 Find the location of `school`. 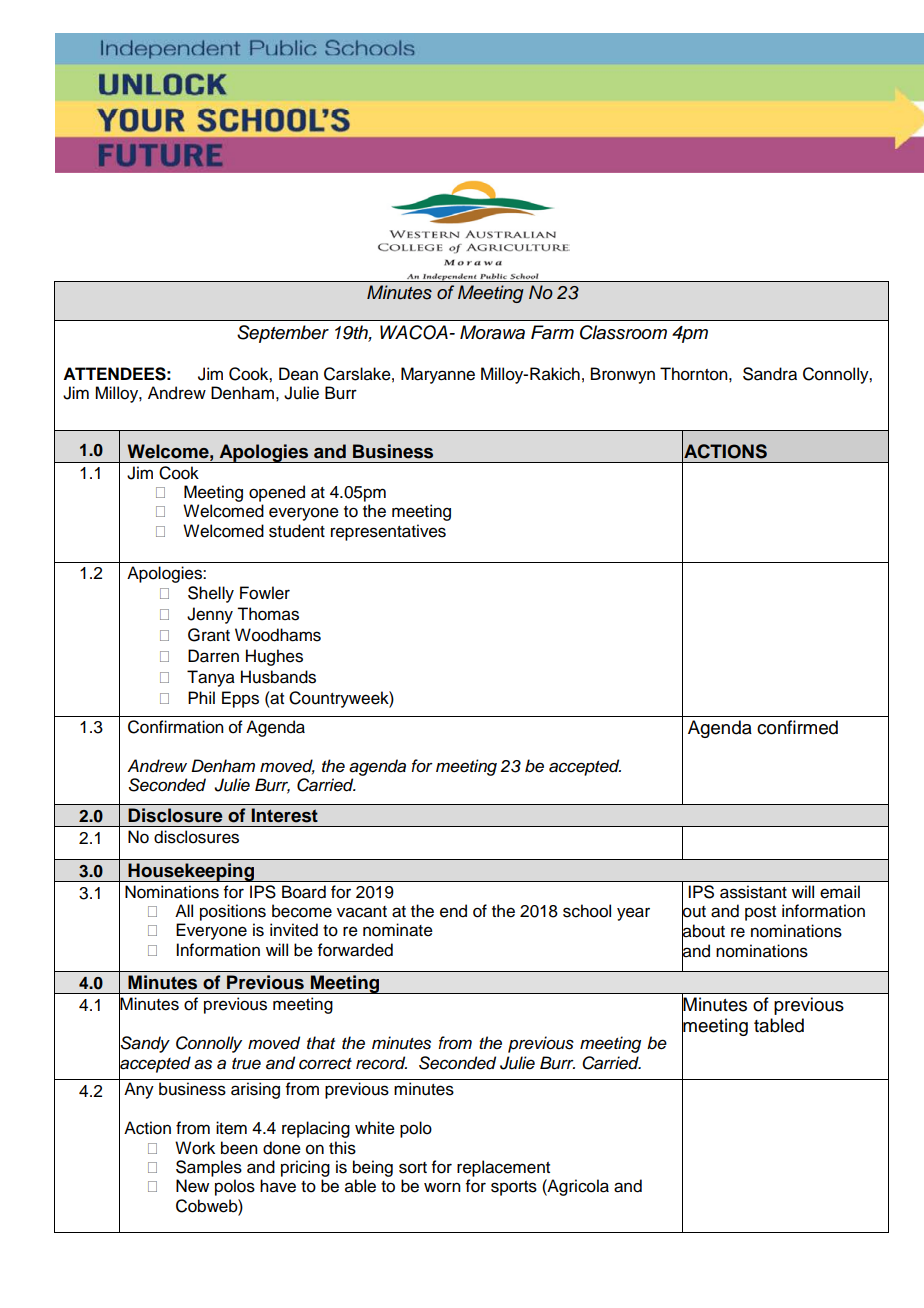

school is located at coordinates (587, 911).
